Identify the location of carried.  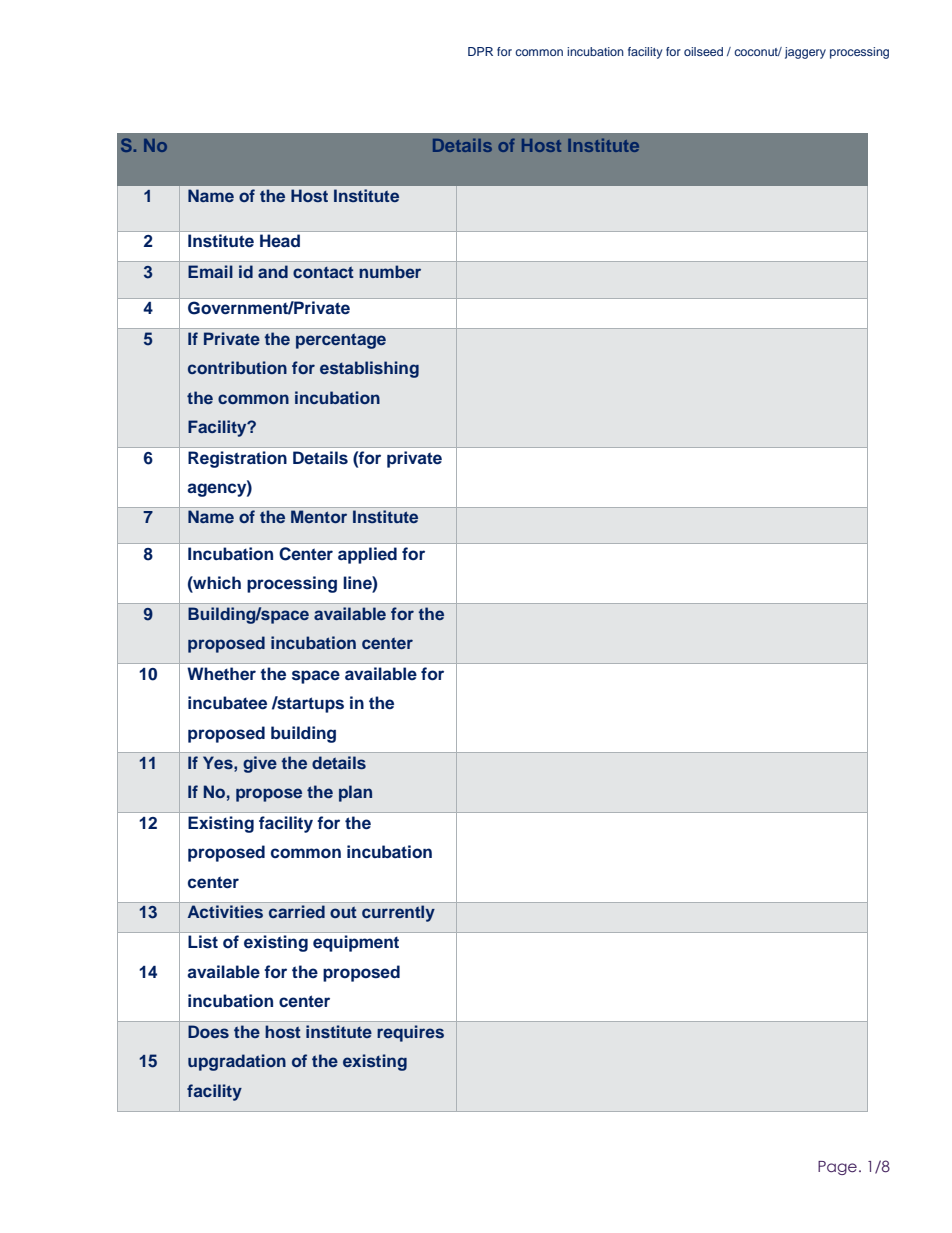
(297, 911).
